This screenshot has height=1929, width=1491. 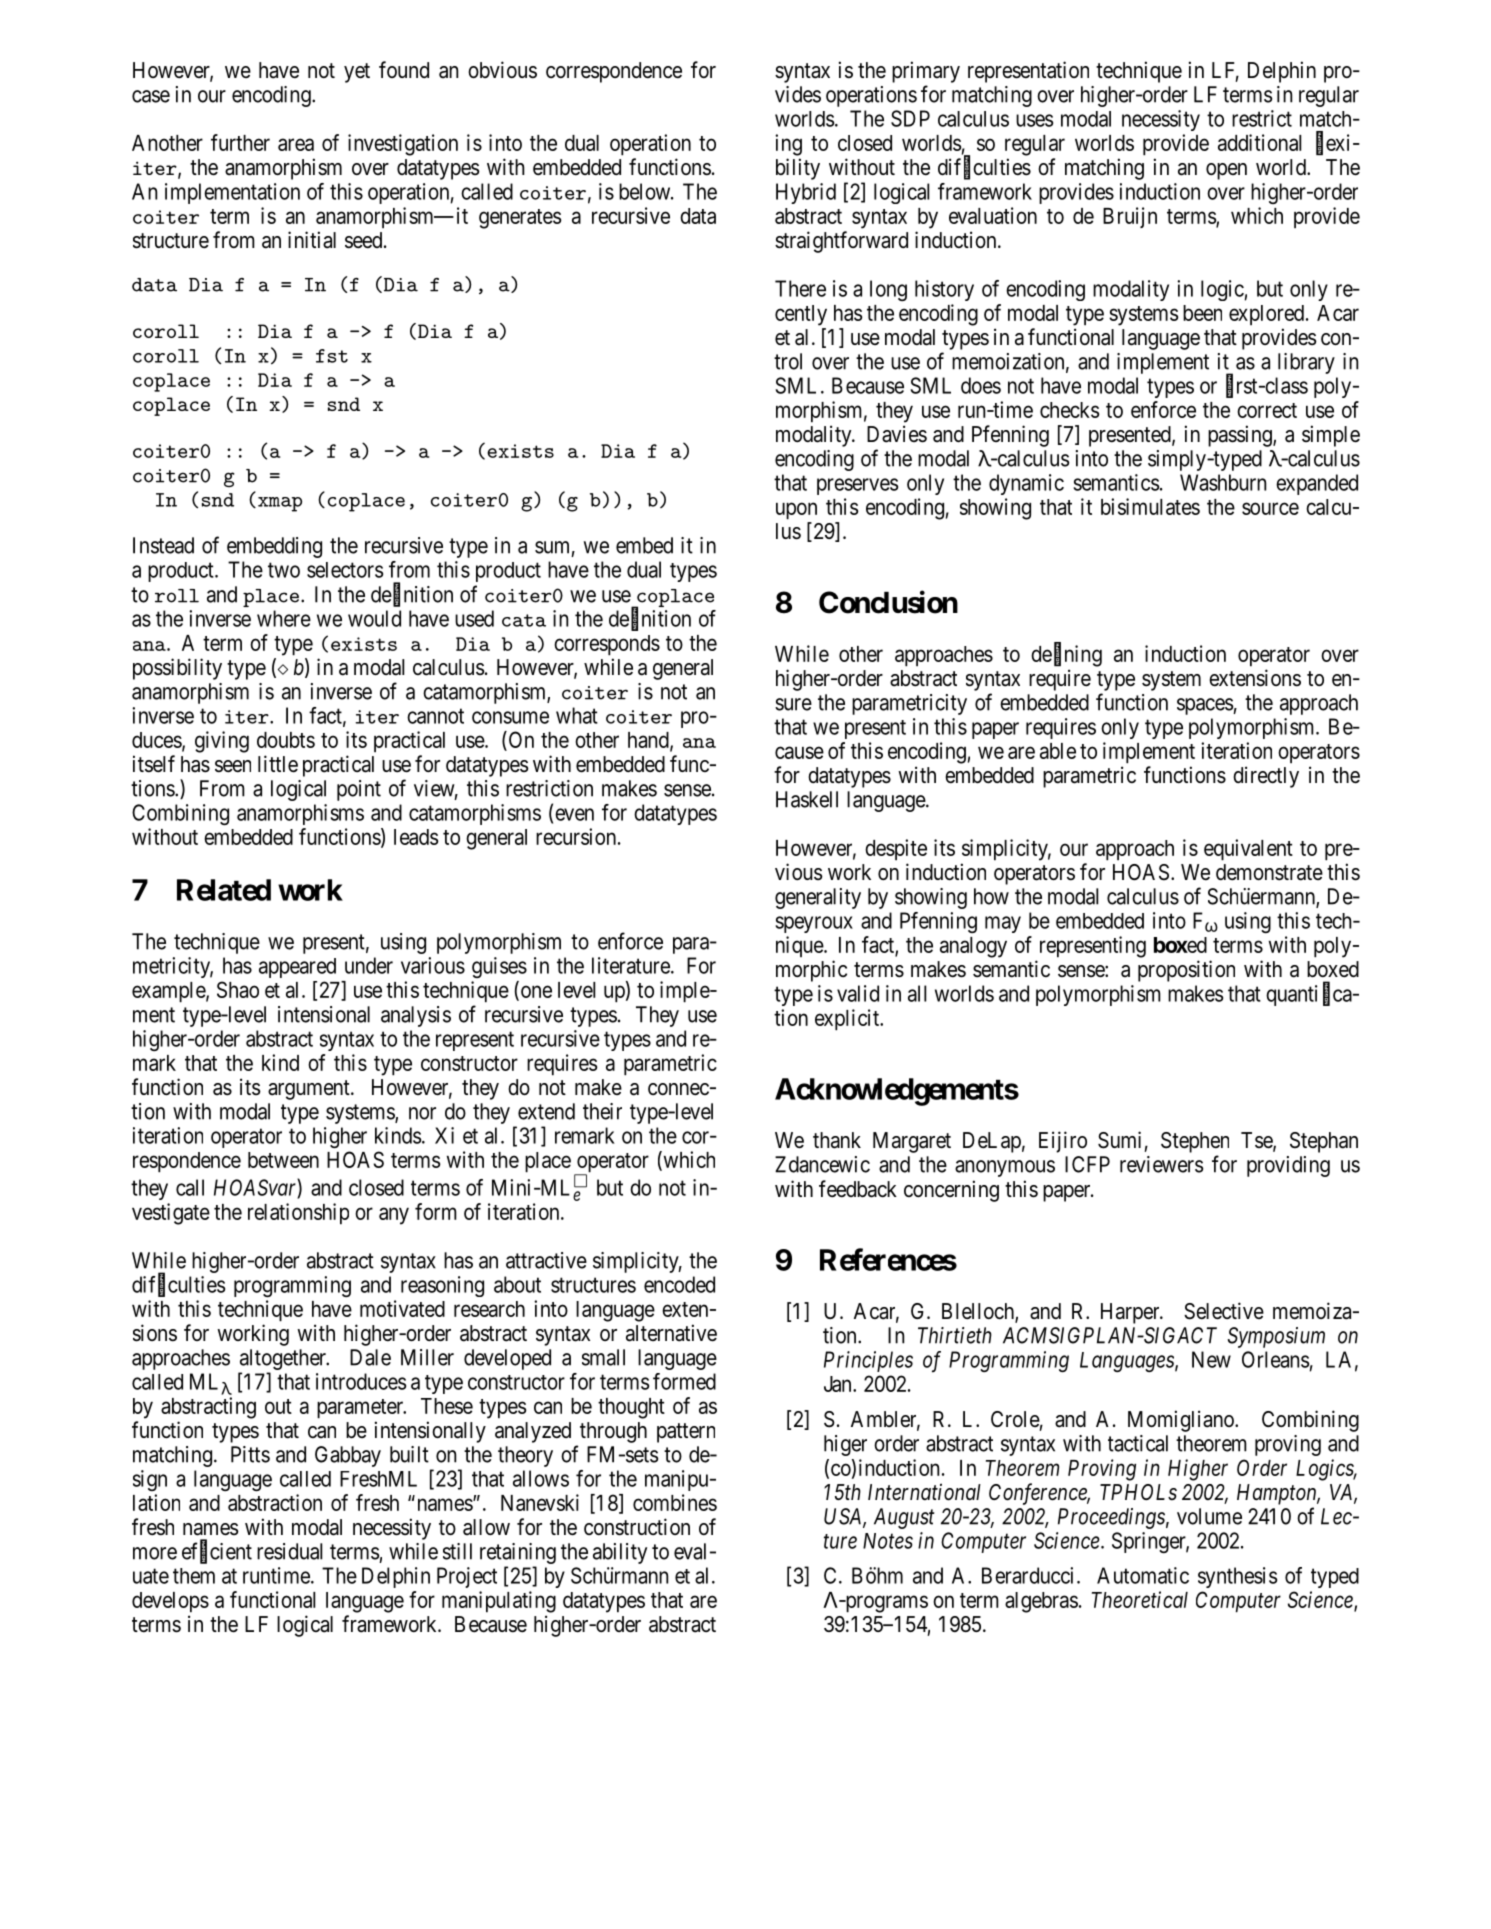 I want to click on area, so click(x=296, y=144).
